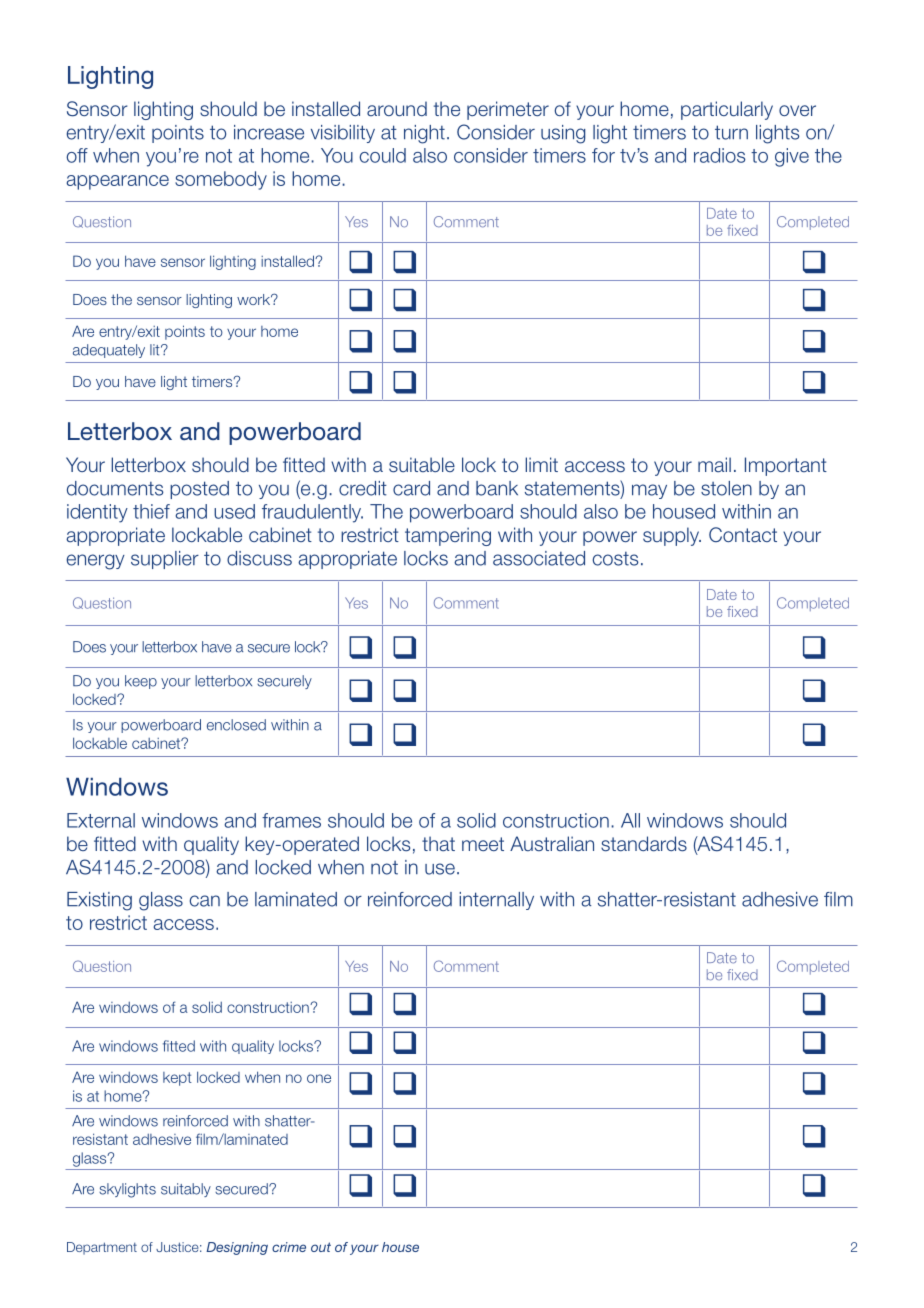 The width and height of the screenshot is (924, 1308). What do you see at coordinates (151, 511) in the screenshot?
I see `thief` at bounding box center [151, 511].
